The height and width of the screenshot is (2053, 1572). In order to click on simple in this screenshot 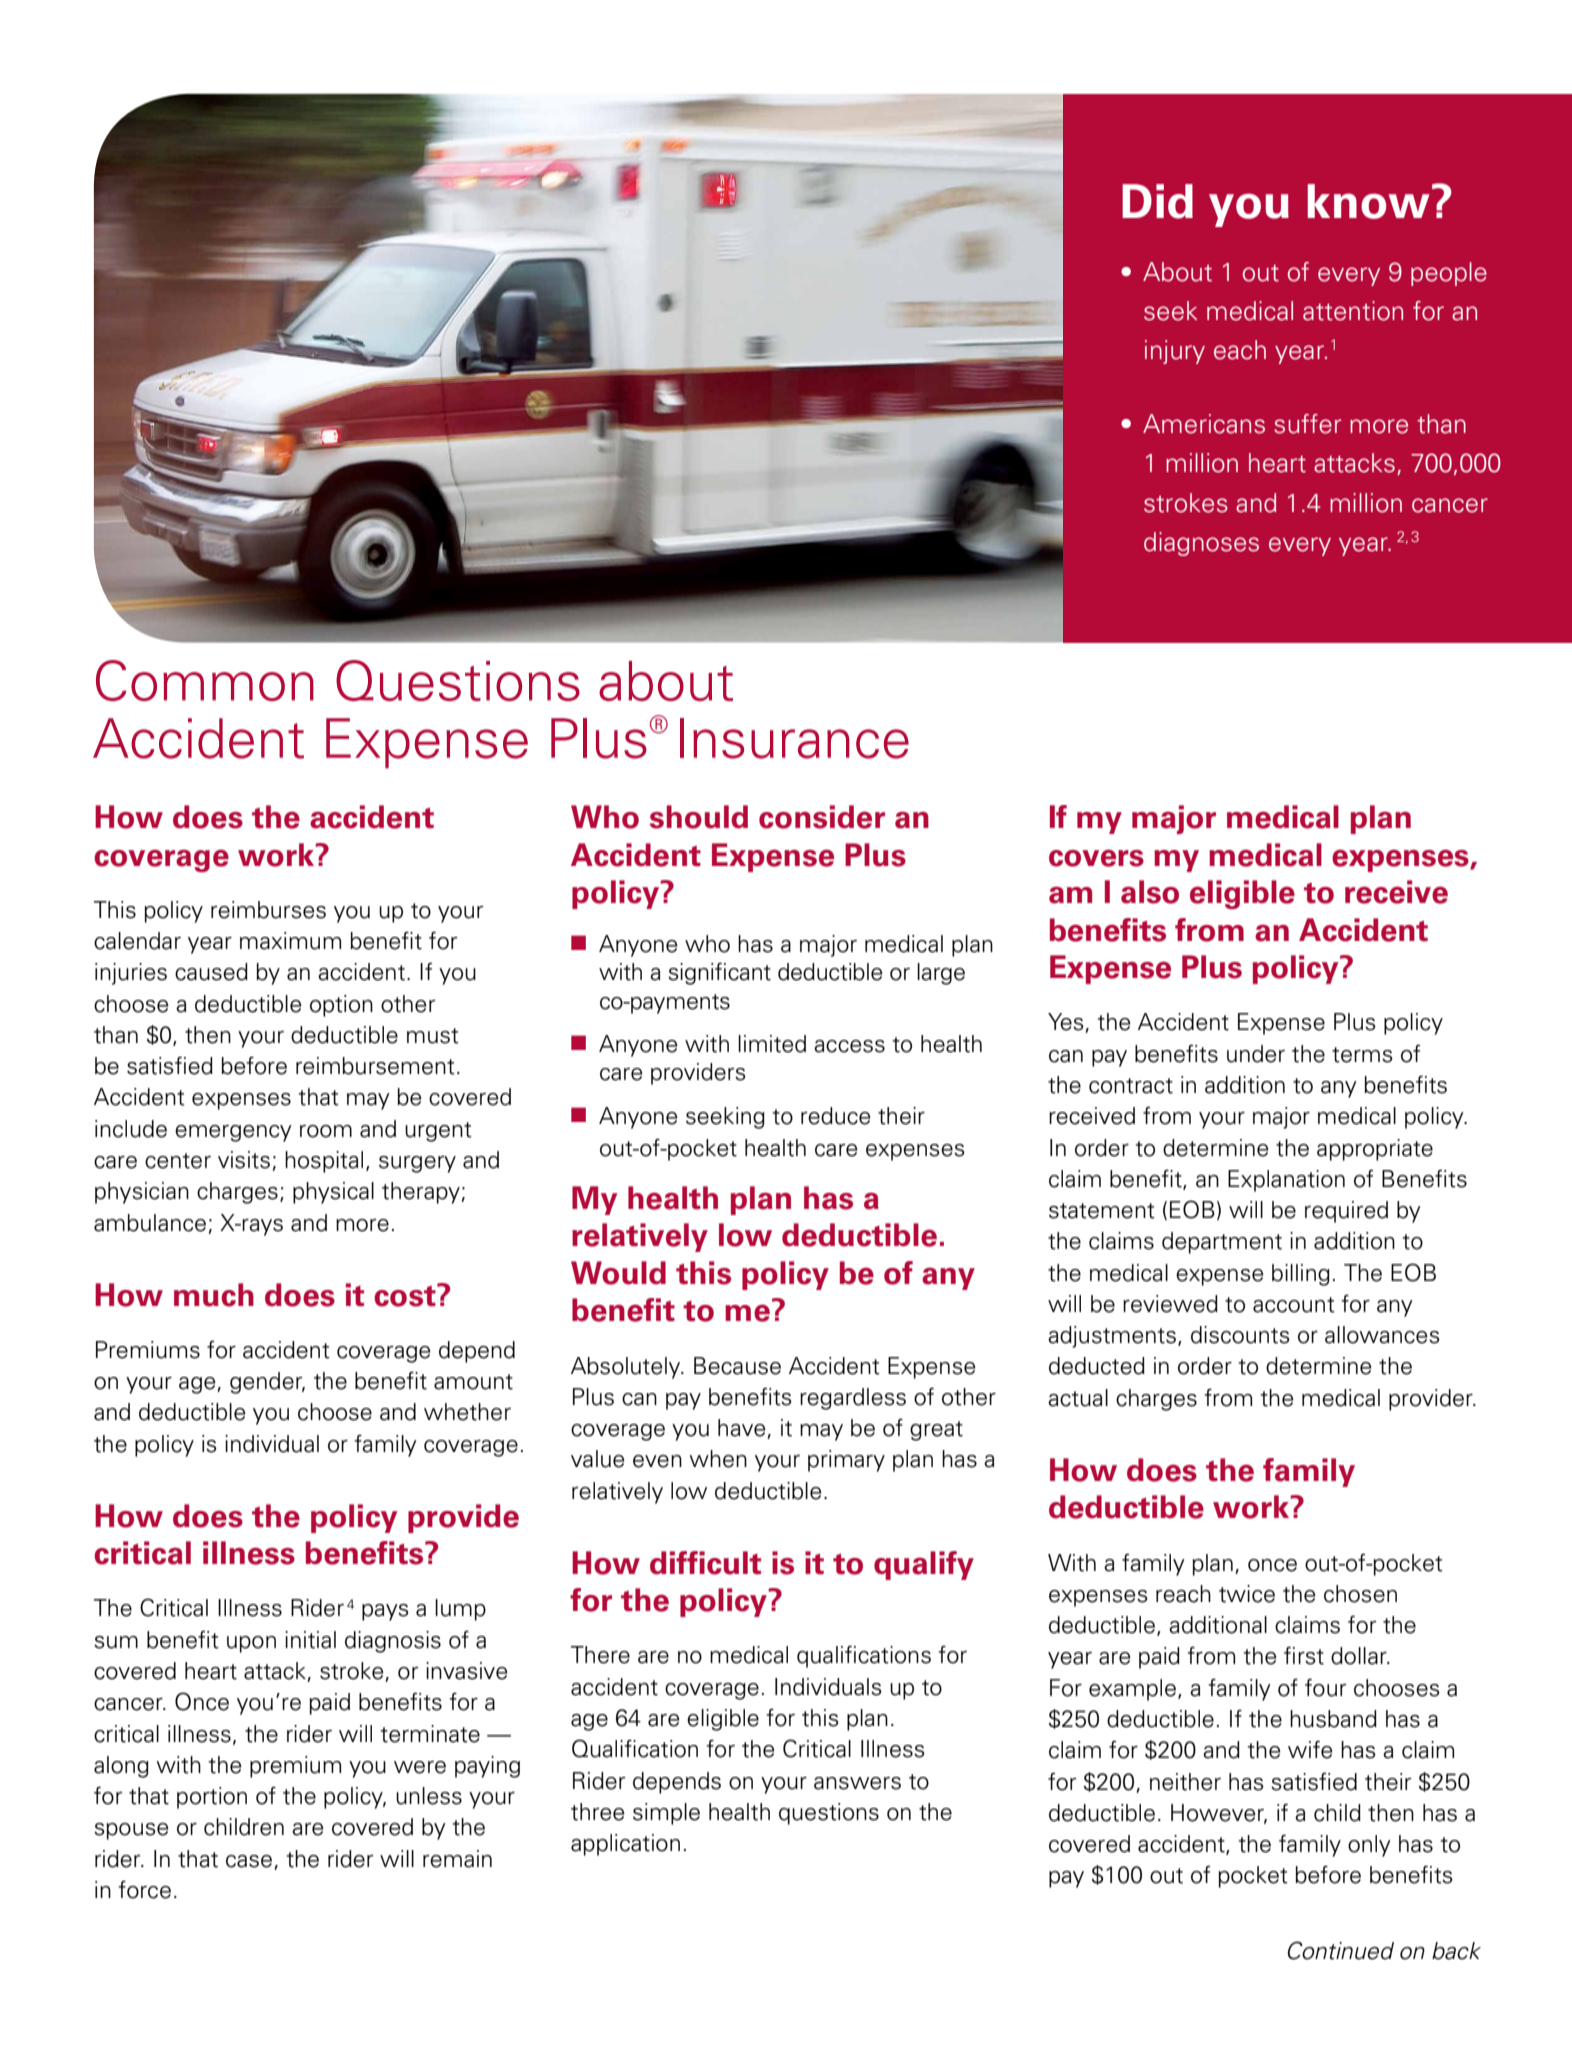, I will do `click(666, 1814)`.
